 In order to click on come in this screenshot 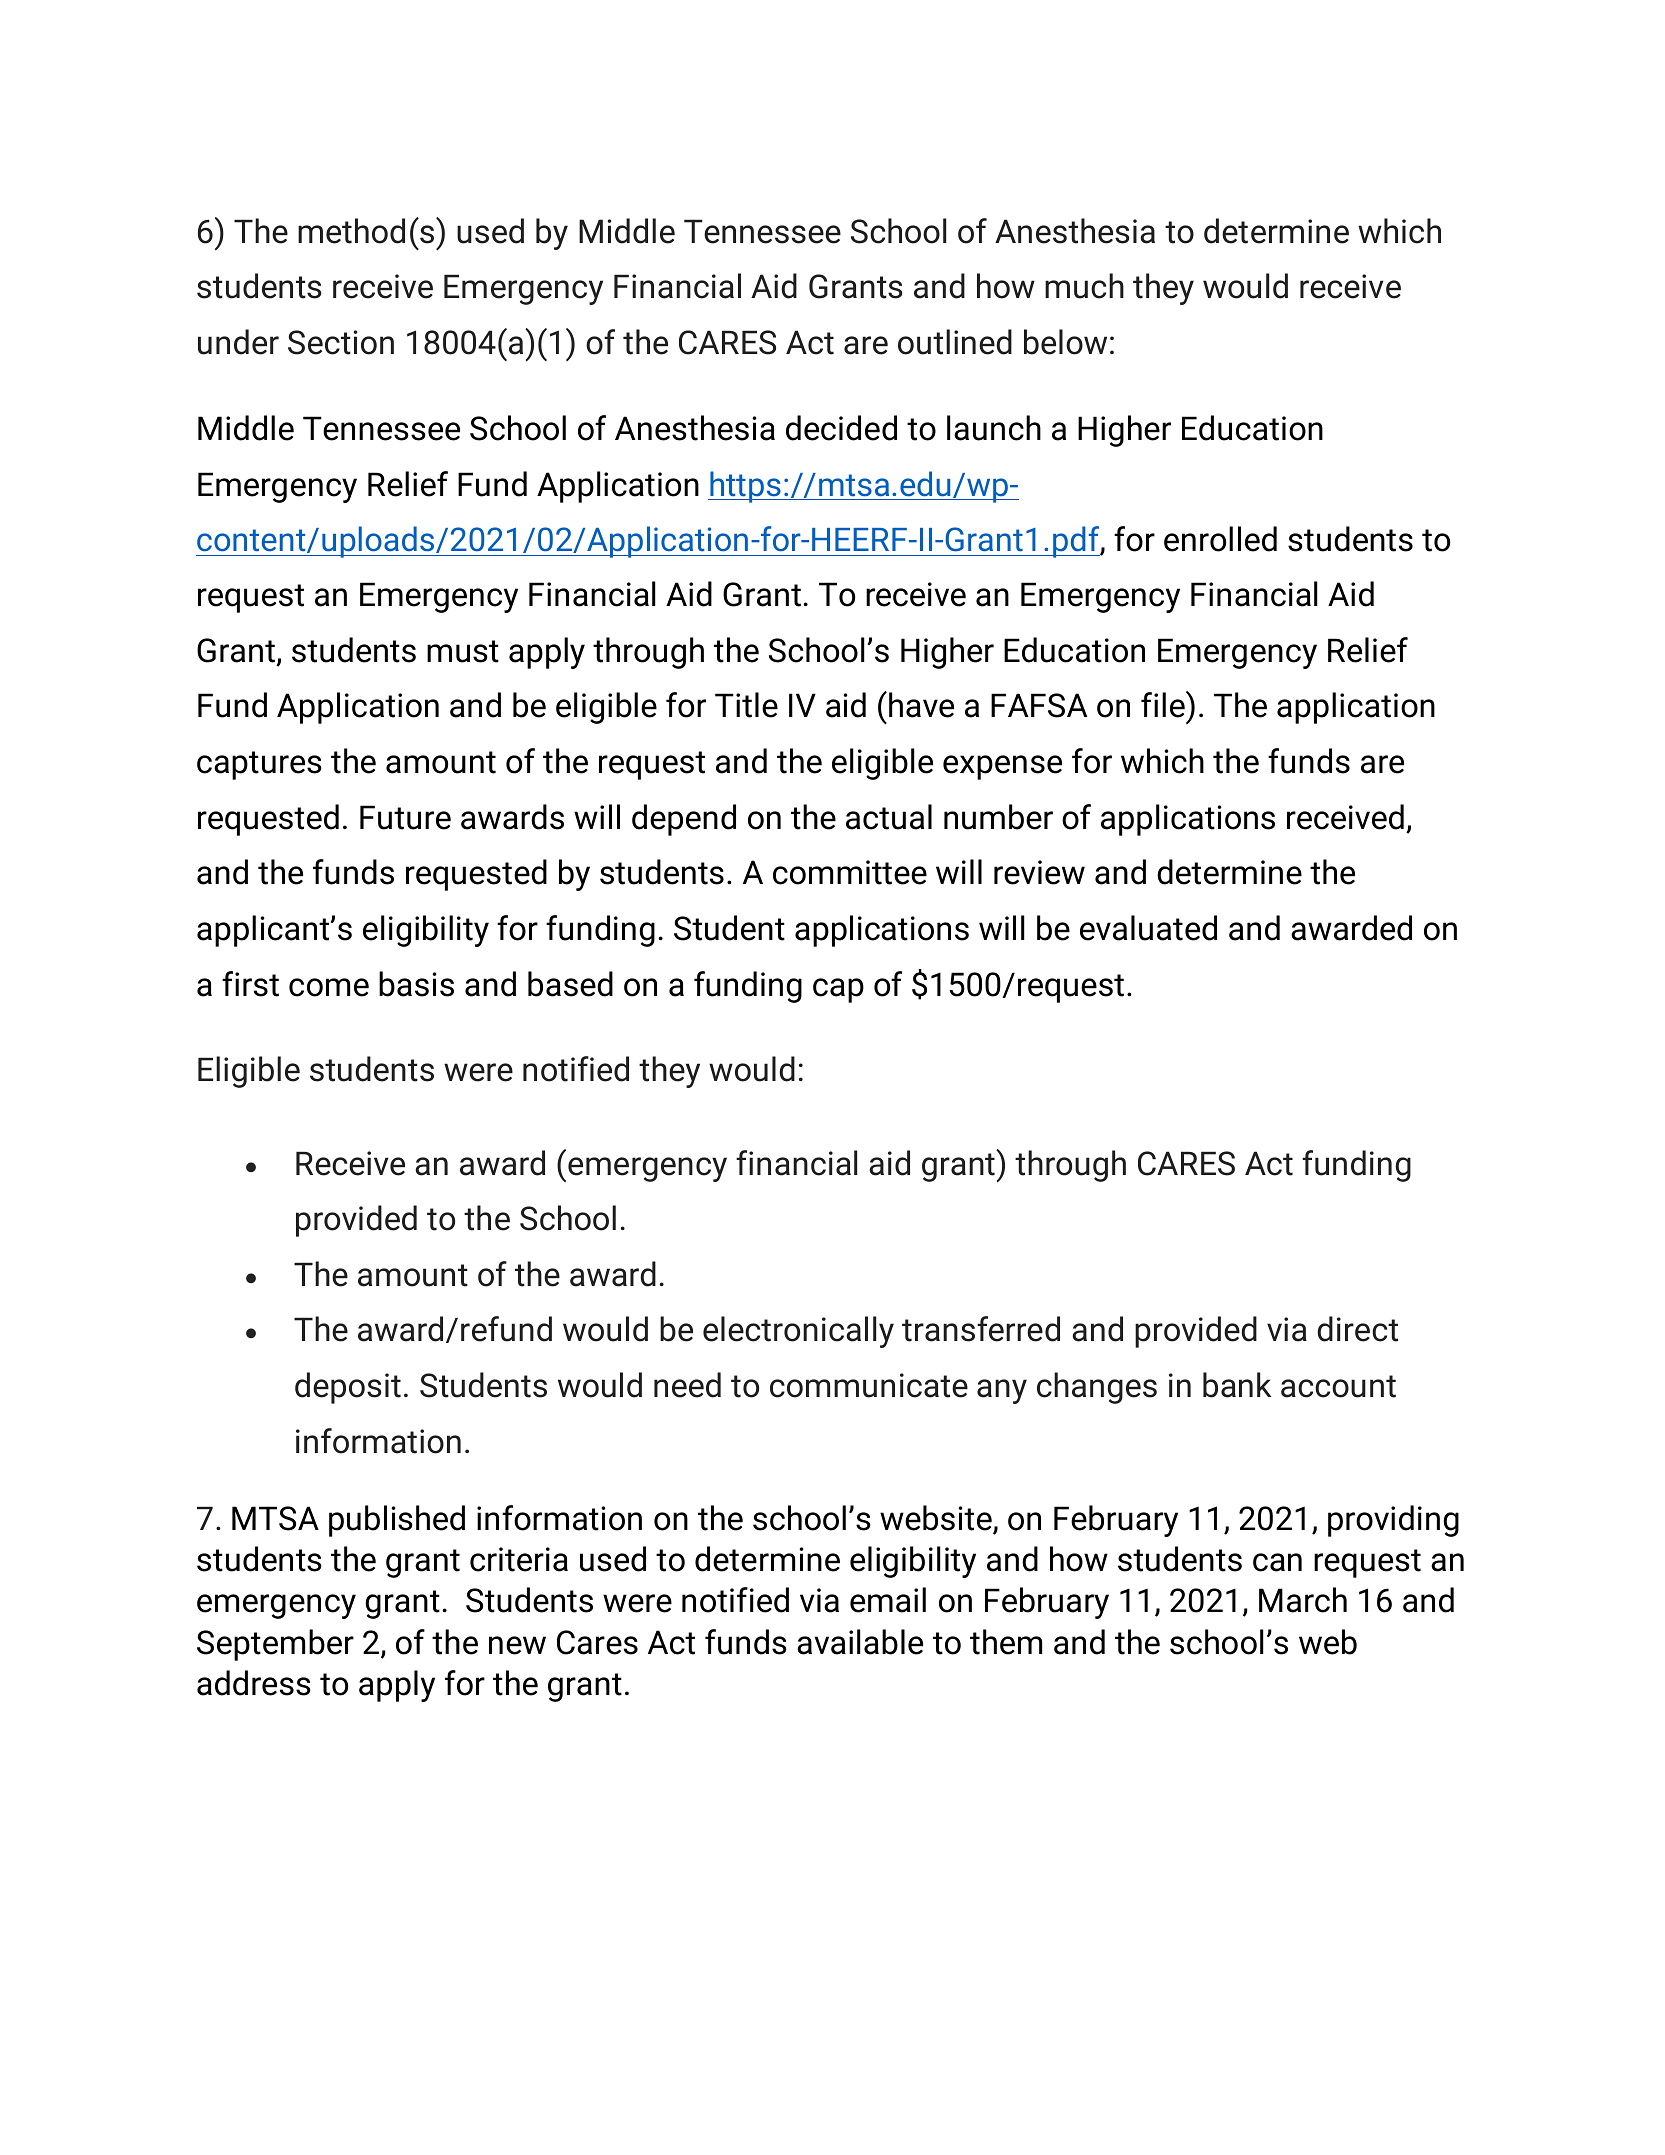, I will do `click(329, 987)`.
